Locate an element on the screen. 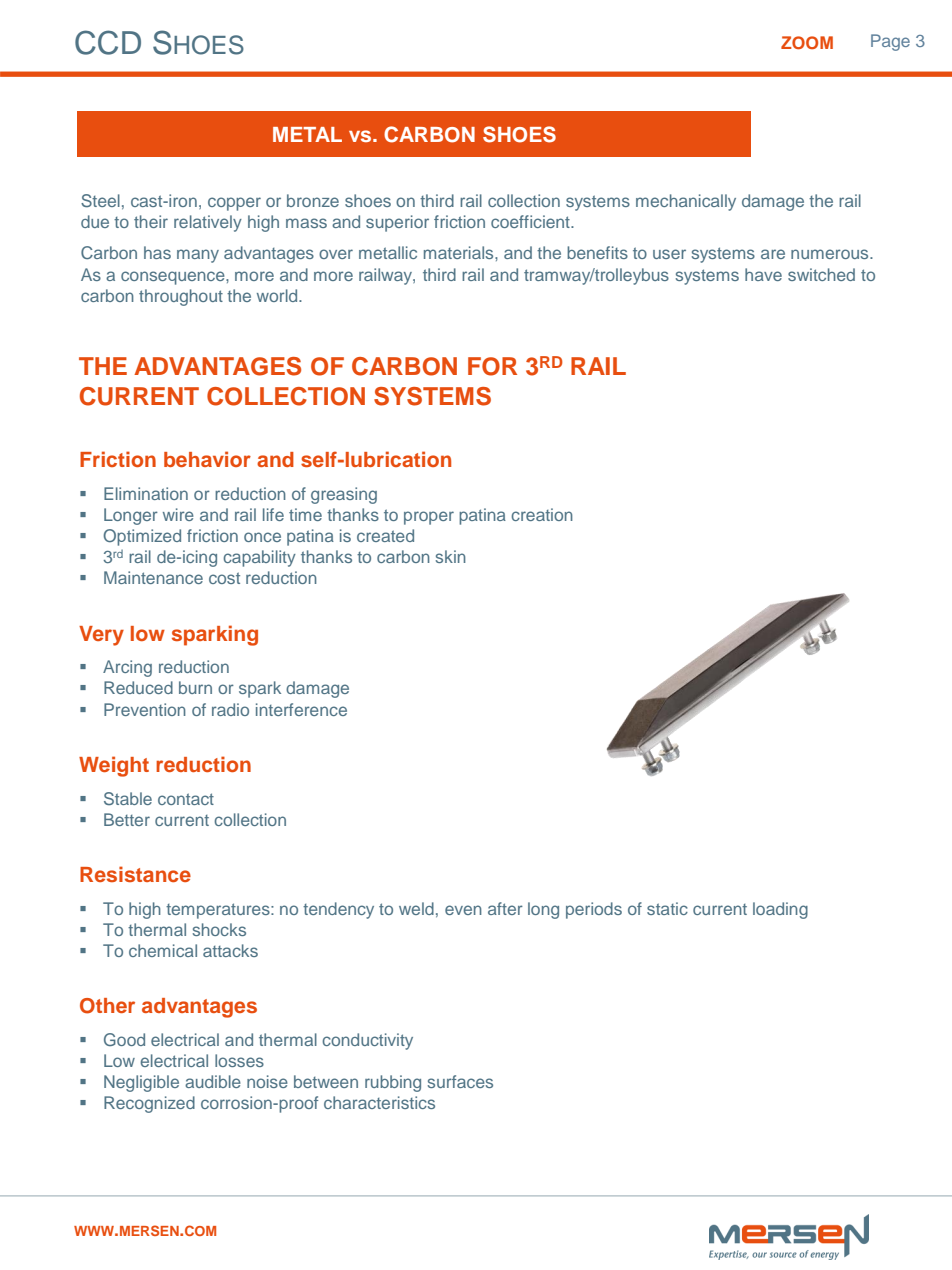  behavior is located at coordinates (207, 459).
